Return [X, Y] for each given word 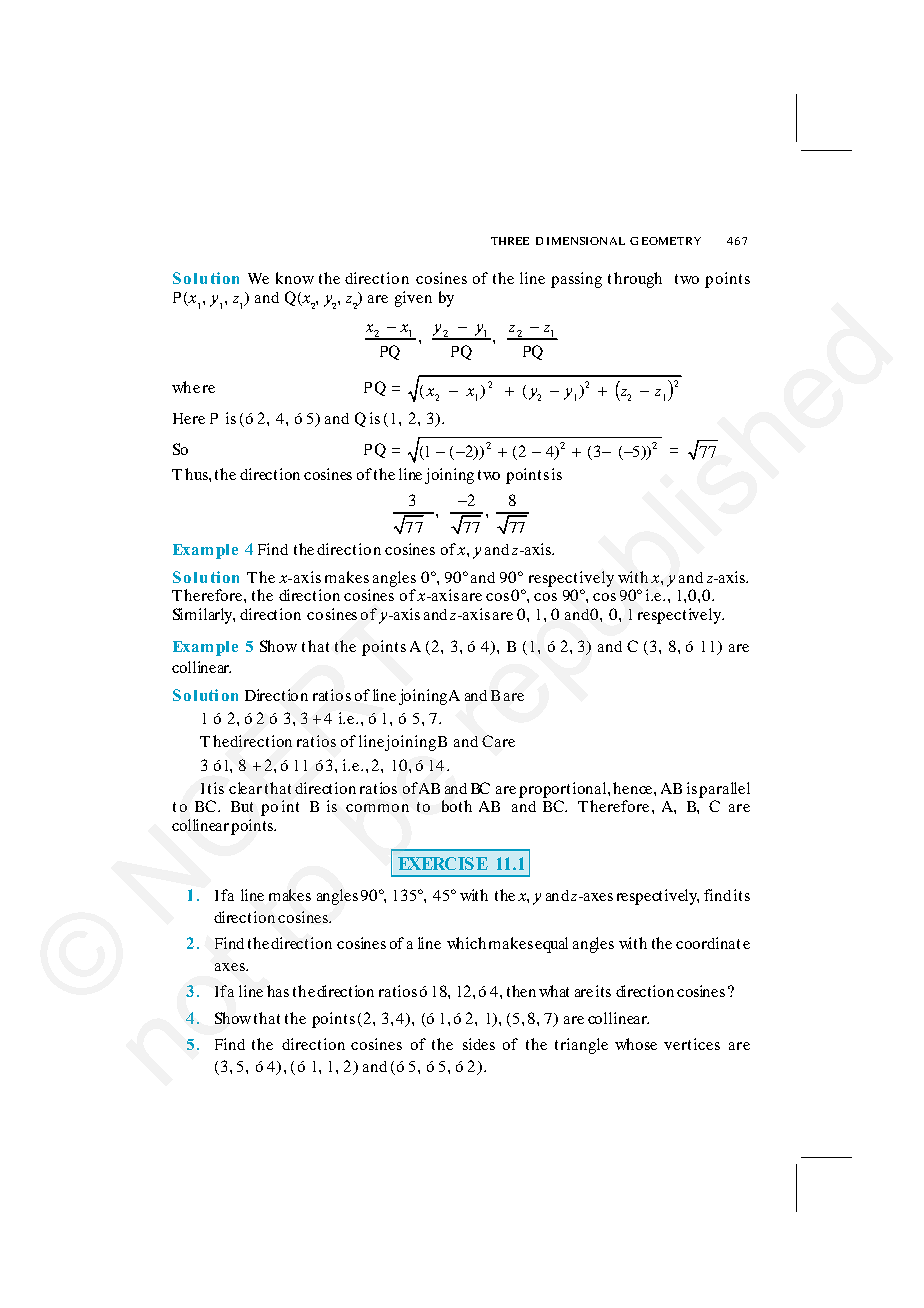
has [278, 991]
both [457, 806]
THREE [510, 241]
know [295, 278]
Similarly [204, 616]
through [635, 280]
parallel [724, 790]
